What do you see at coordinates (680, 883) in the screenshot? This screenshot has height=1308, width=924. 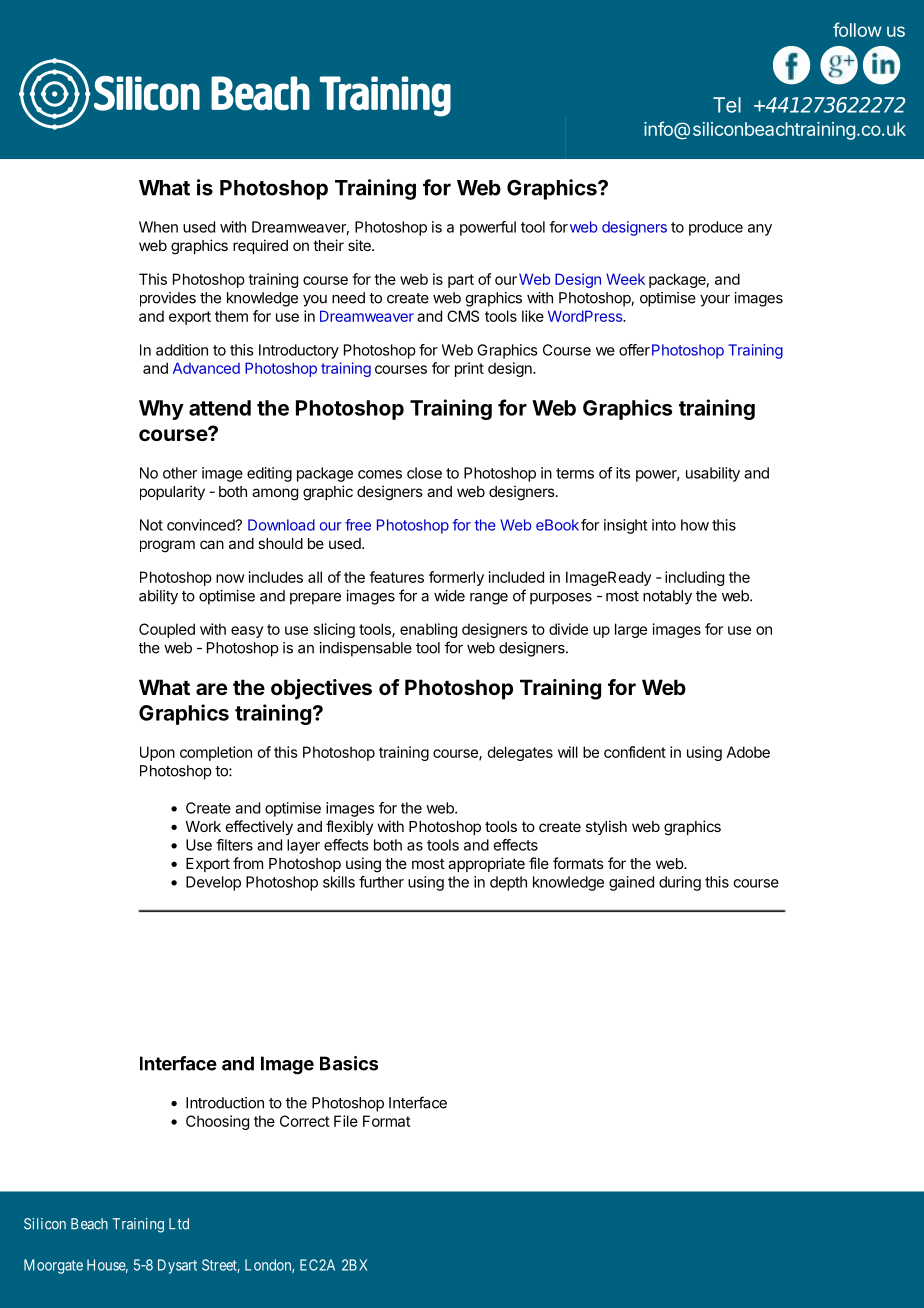 I see `during` at bounding box center [680, 883].
